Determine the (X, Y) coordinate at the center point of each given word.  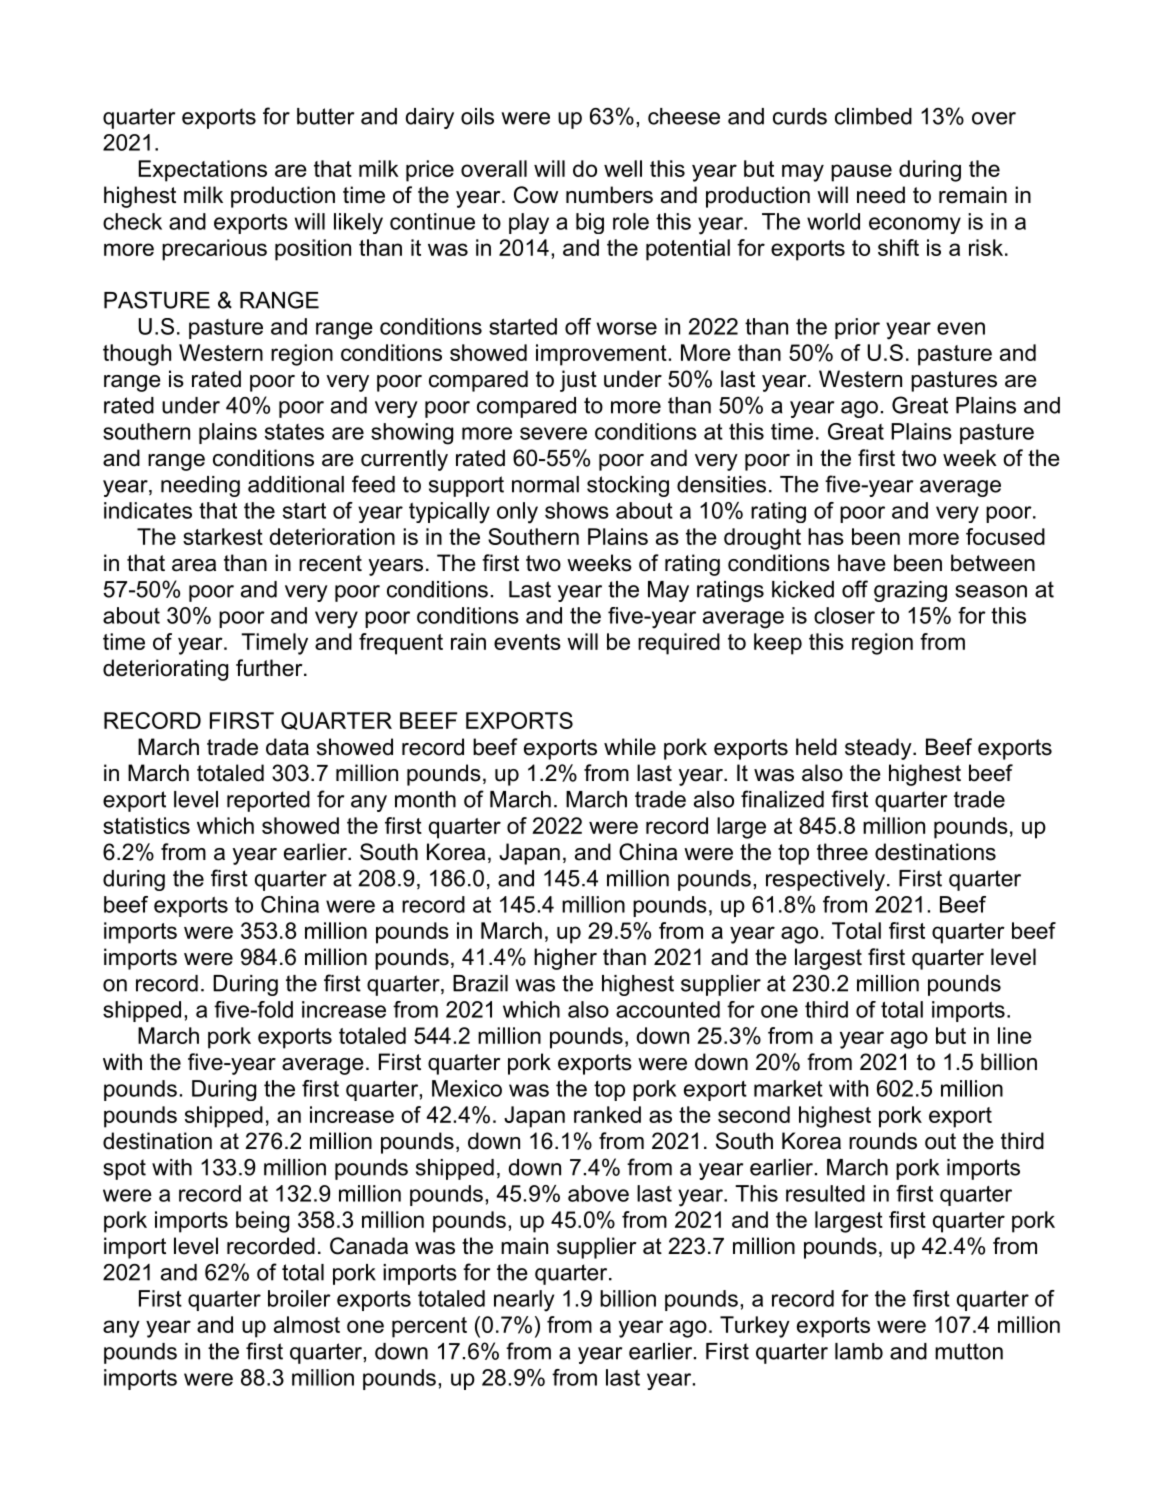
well (623, 168)
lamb (859, 1351)
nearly (524, 1301)
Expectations (203, 171)
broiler (299, 1298)
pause (861, 173)
